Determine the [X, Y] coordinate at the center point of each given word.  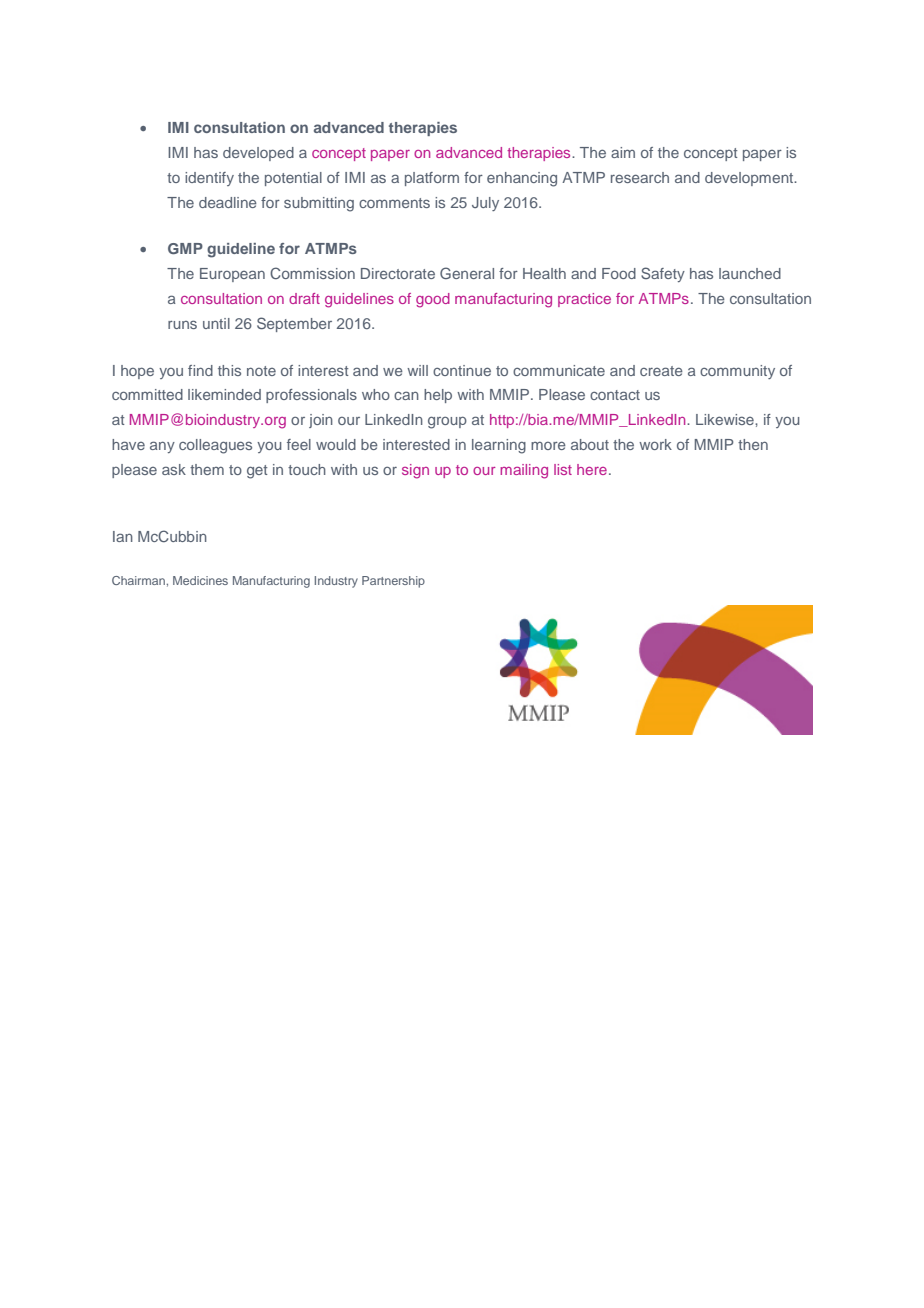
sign [415, 471]
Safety [663, 274]
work [655, 444]
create [661, 371]
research [640, 177]
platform [432, 179]
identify [209, 179]
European [232, 275]
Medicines [200, 580]
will [417, 370]
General [467, 273]
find [200, 370]
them [207, 469]
